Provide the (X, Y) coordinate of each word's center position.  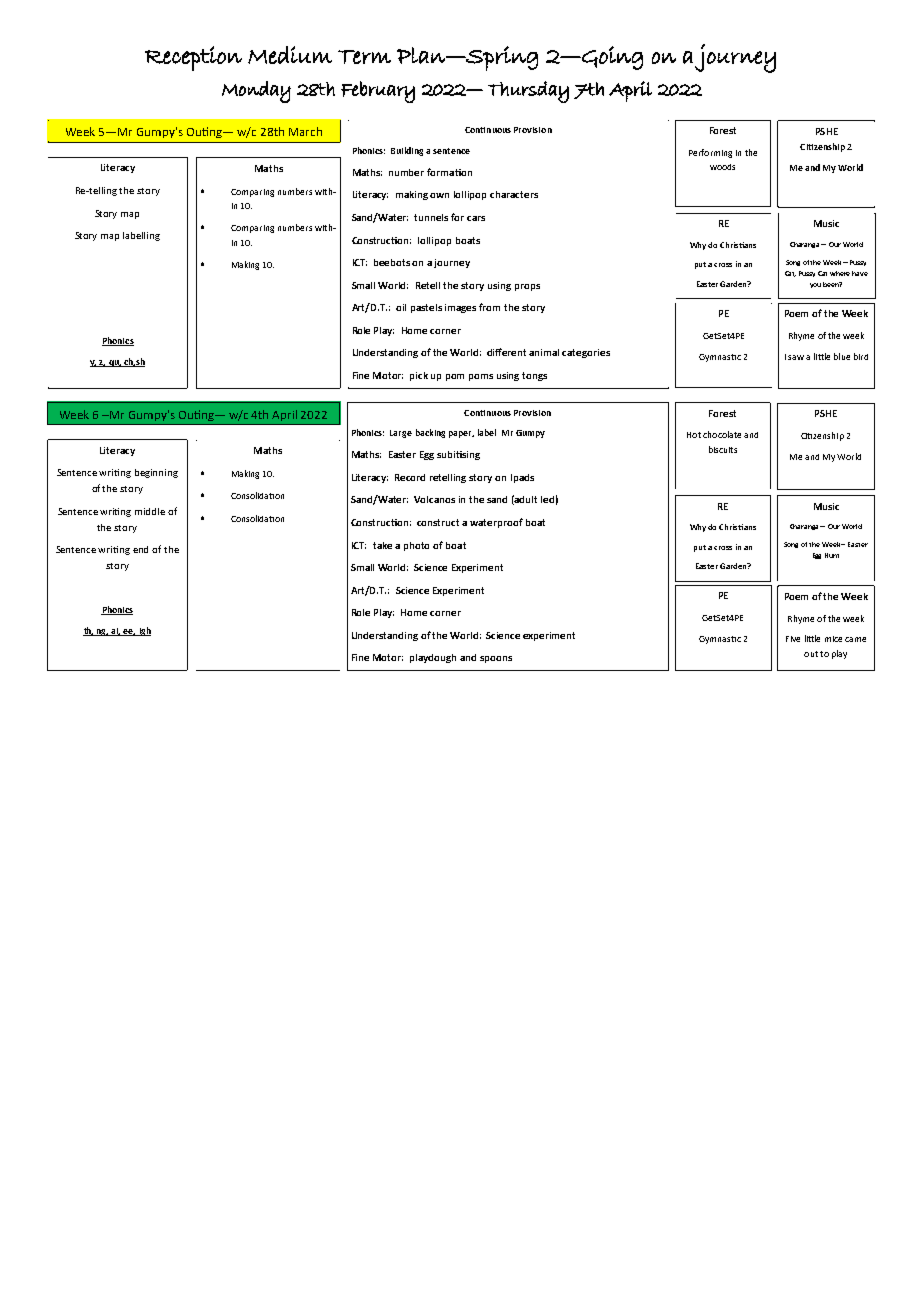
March (305, 131)
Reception (193, 58)
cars (476, 218)
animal (544, 352)
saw (796, 357)
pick (419, 376)
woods (722, 167)
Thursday (528, 92)
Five (793, 639)
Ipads (522, 478)
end (140, 549)
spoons (496, 659)
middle (150, 511)
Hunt (832, 555)
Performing (710, 153)
